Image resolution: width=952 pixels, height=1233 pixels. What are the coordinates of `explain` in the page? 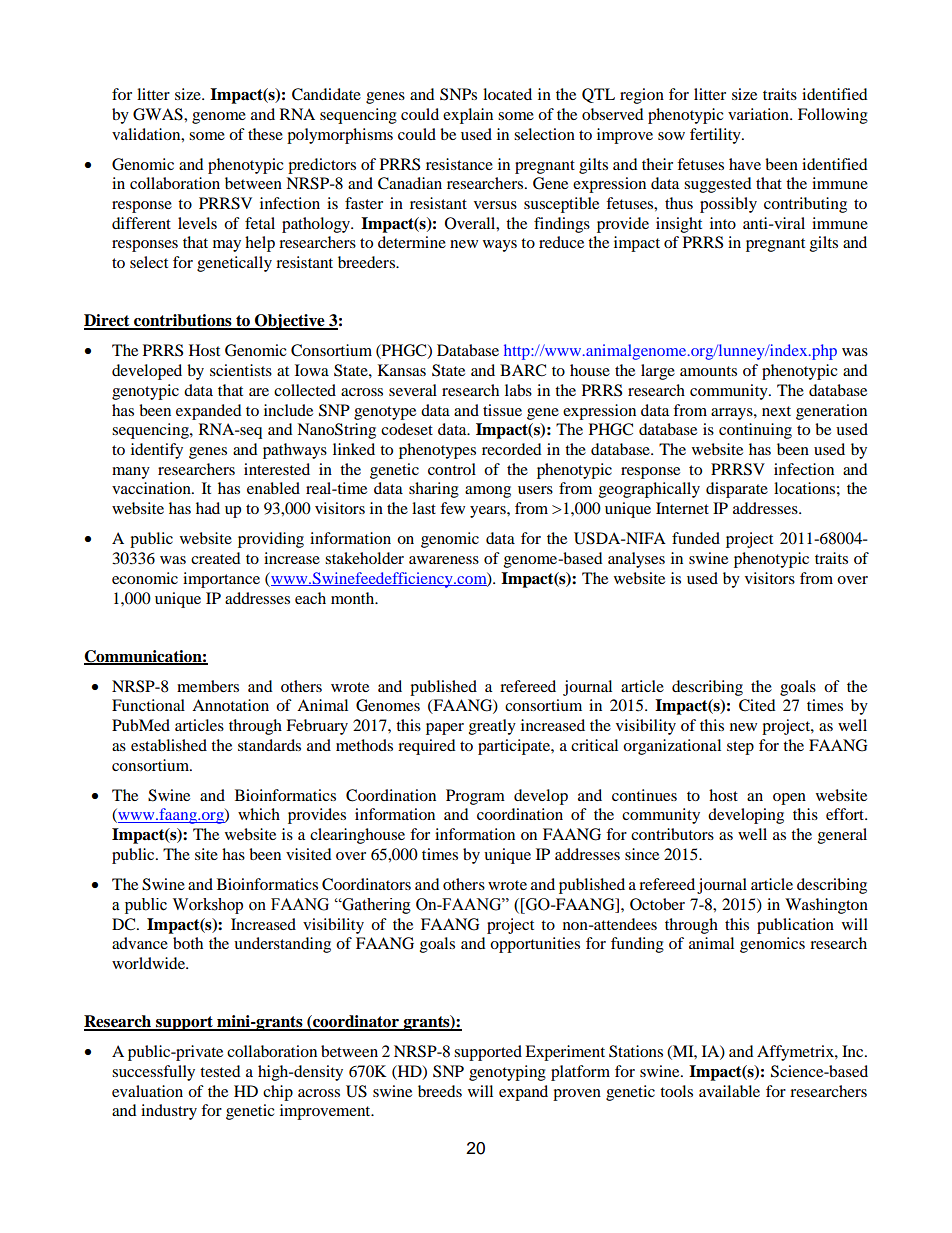 It's located at (468, 116).
